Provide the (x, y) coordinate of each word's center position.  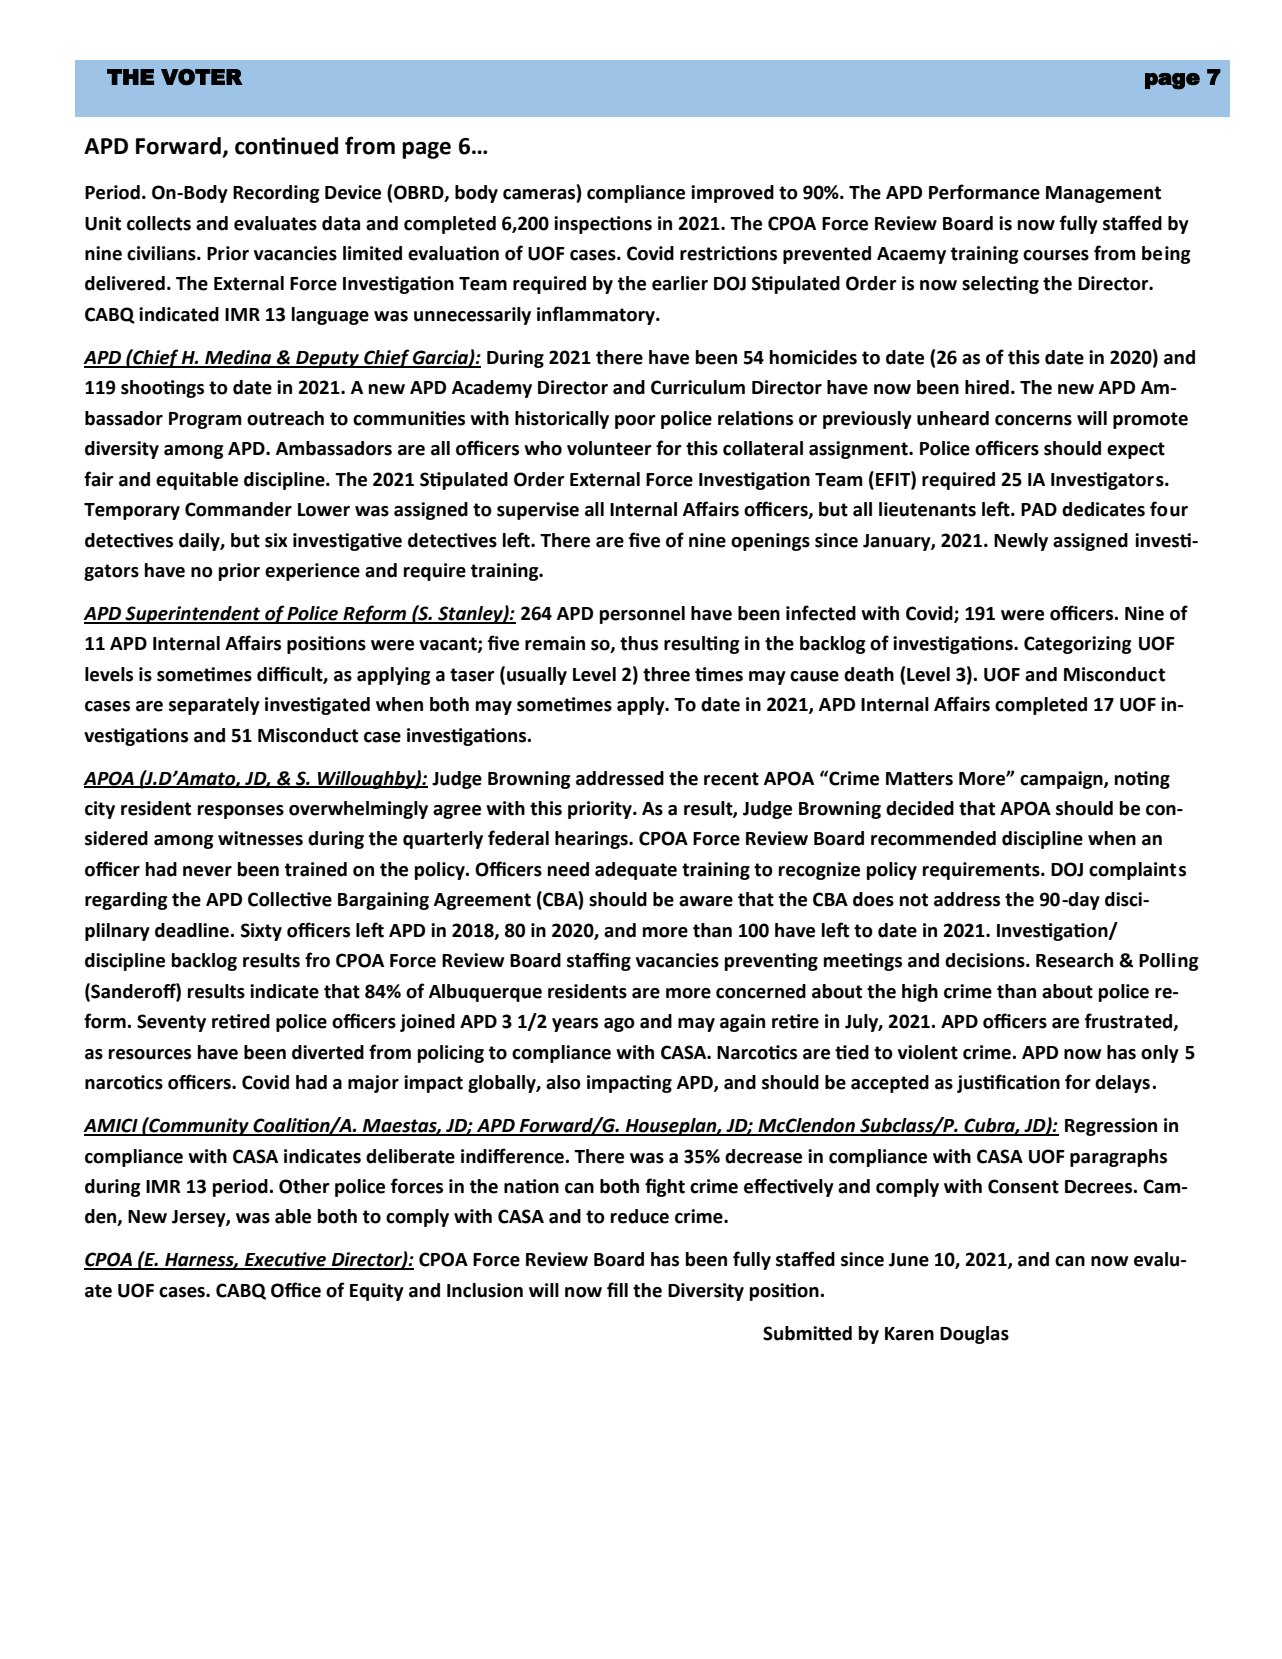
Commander (238, 509)
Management (1103, 194)
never (207, 871)
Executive (285, 1260)
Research (1074, 960)
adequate (636, 871)
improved (732, 194)
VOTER (202, 77)
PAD (1039, 509)
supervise (538, 511)
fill (617, 1289)
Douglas (974, 1335)
